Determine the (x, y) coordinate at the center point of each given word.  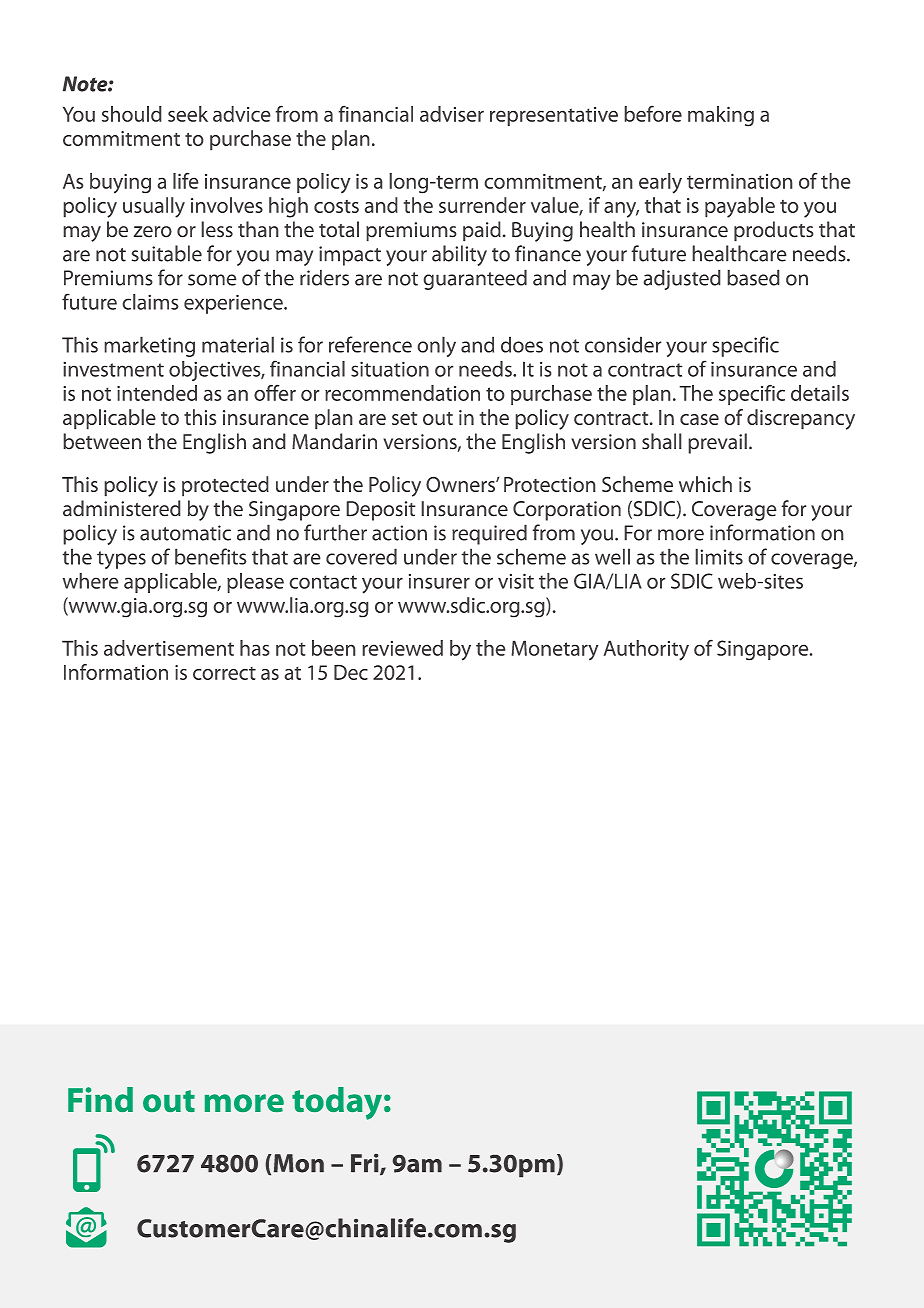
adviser (452, 114)
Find (100, 1099)
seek (188, 114)
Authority (646, 650)
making (721, 116)
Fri (366, 1164)
